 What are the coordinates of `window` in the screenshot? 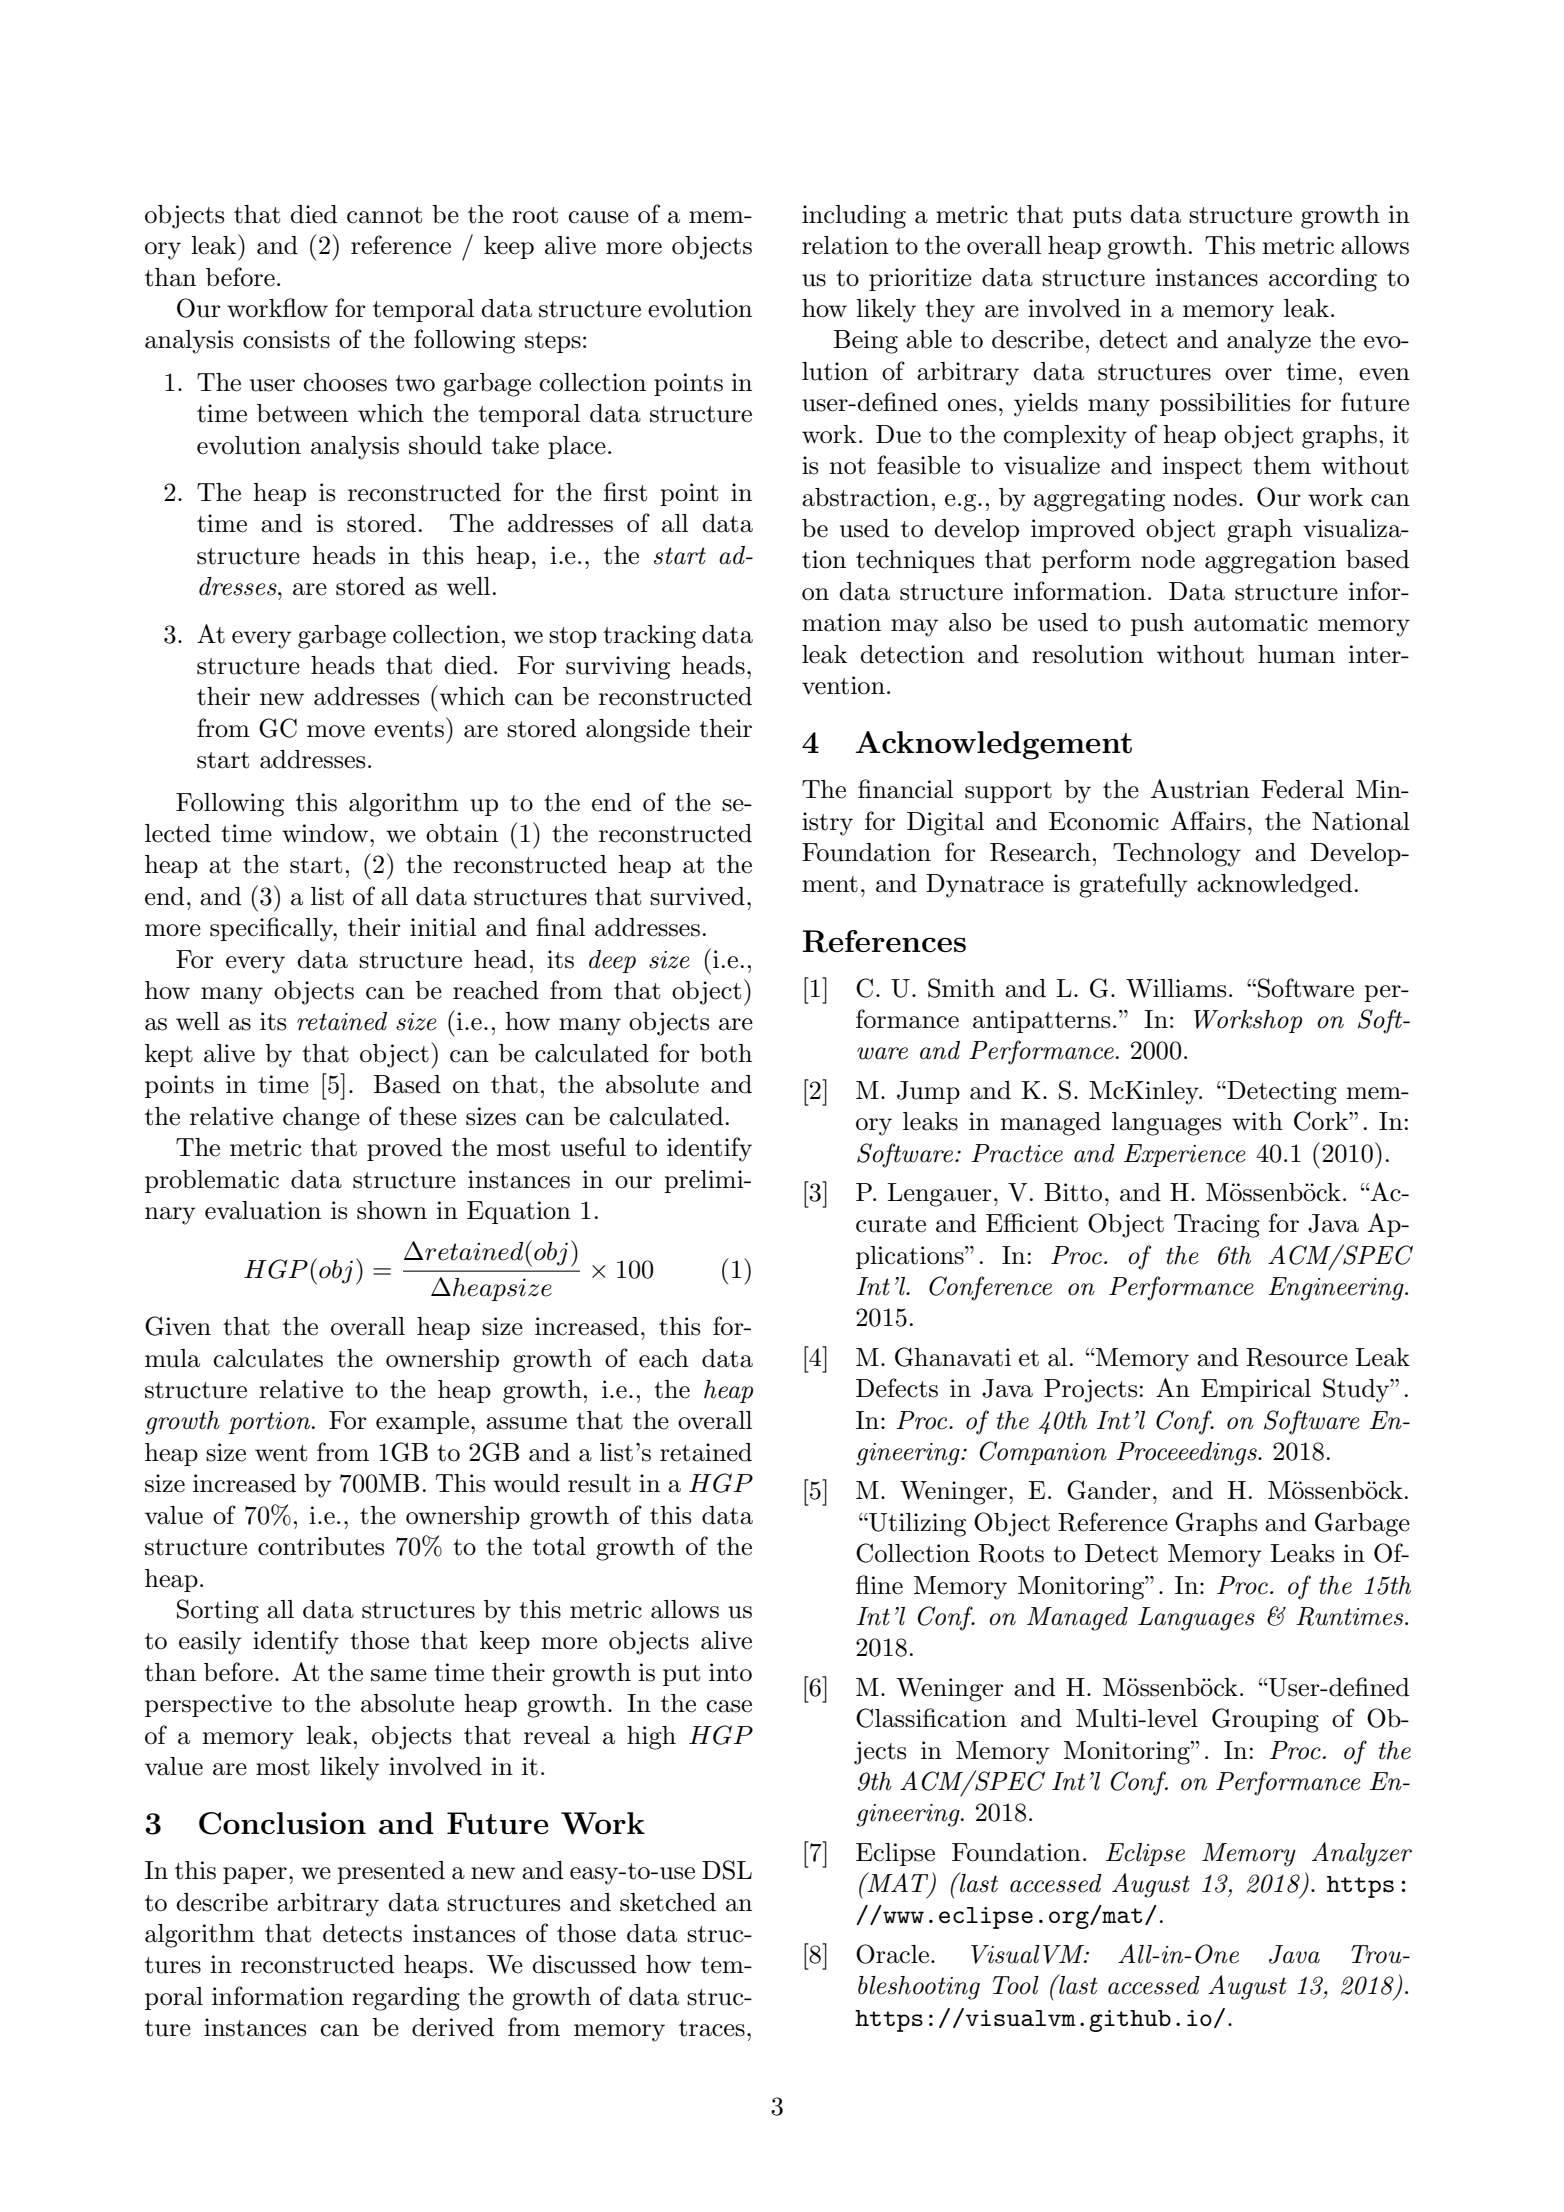 It's located at (326, 833).
